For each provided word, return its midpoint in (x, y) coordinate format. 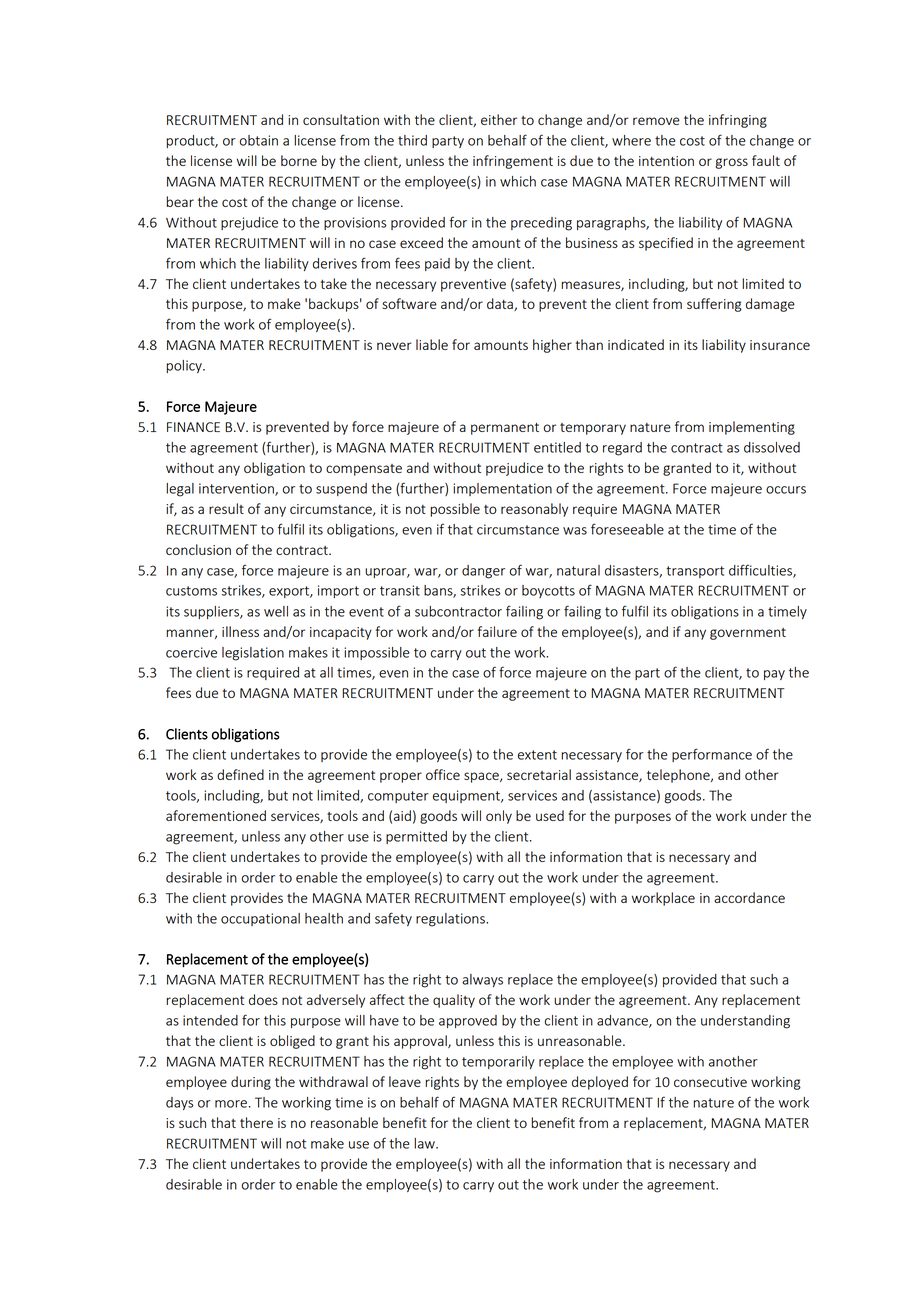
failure (497, 631)
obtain (259, 140)
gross (731, 163)
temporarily (498, 1062)
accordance (749, 897)
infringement (513, 162)
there (256, 1122)
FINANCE (193, 427)
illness (240, 631)
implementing (752, 428)
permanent (505, 429)
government (748, 634)
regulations (451, 920)
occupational (260, 919)
